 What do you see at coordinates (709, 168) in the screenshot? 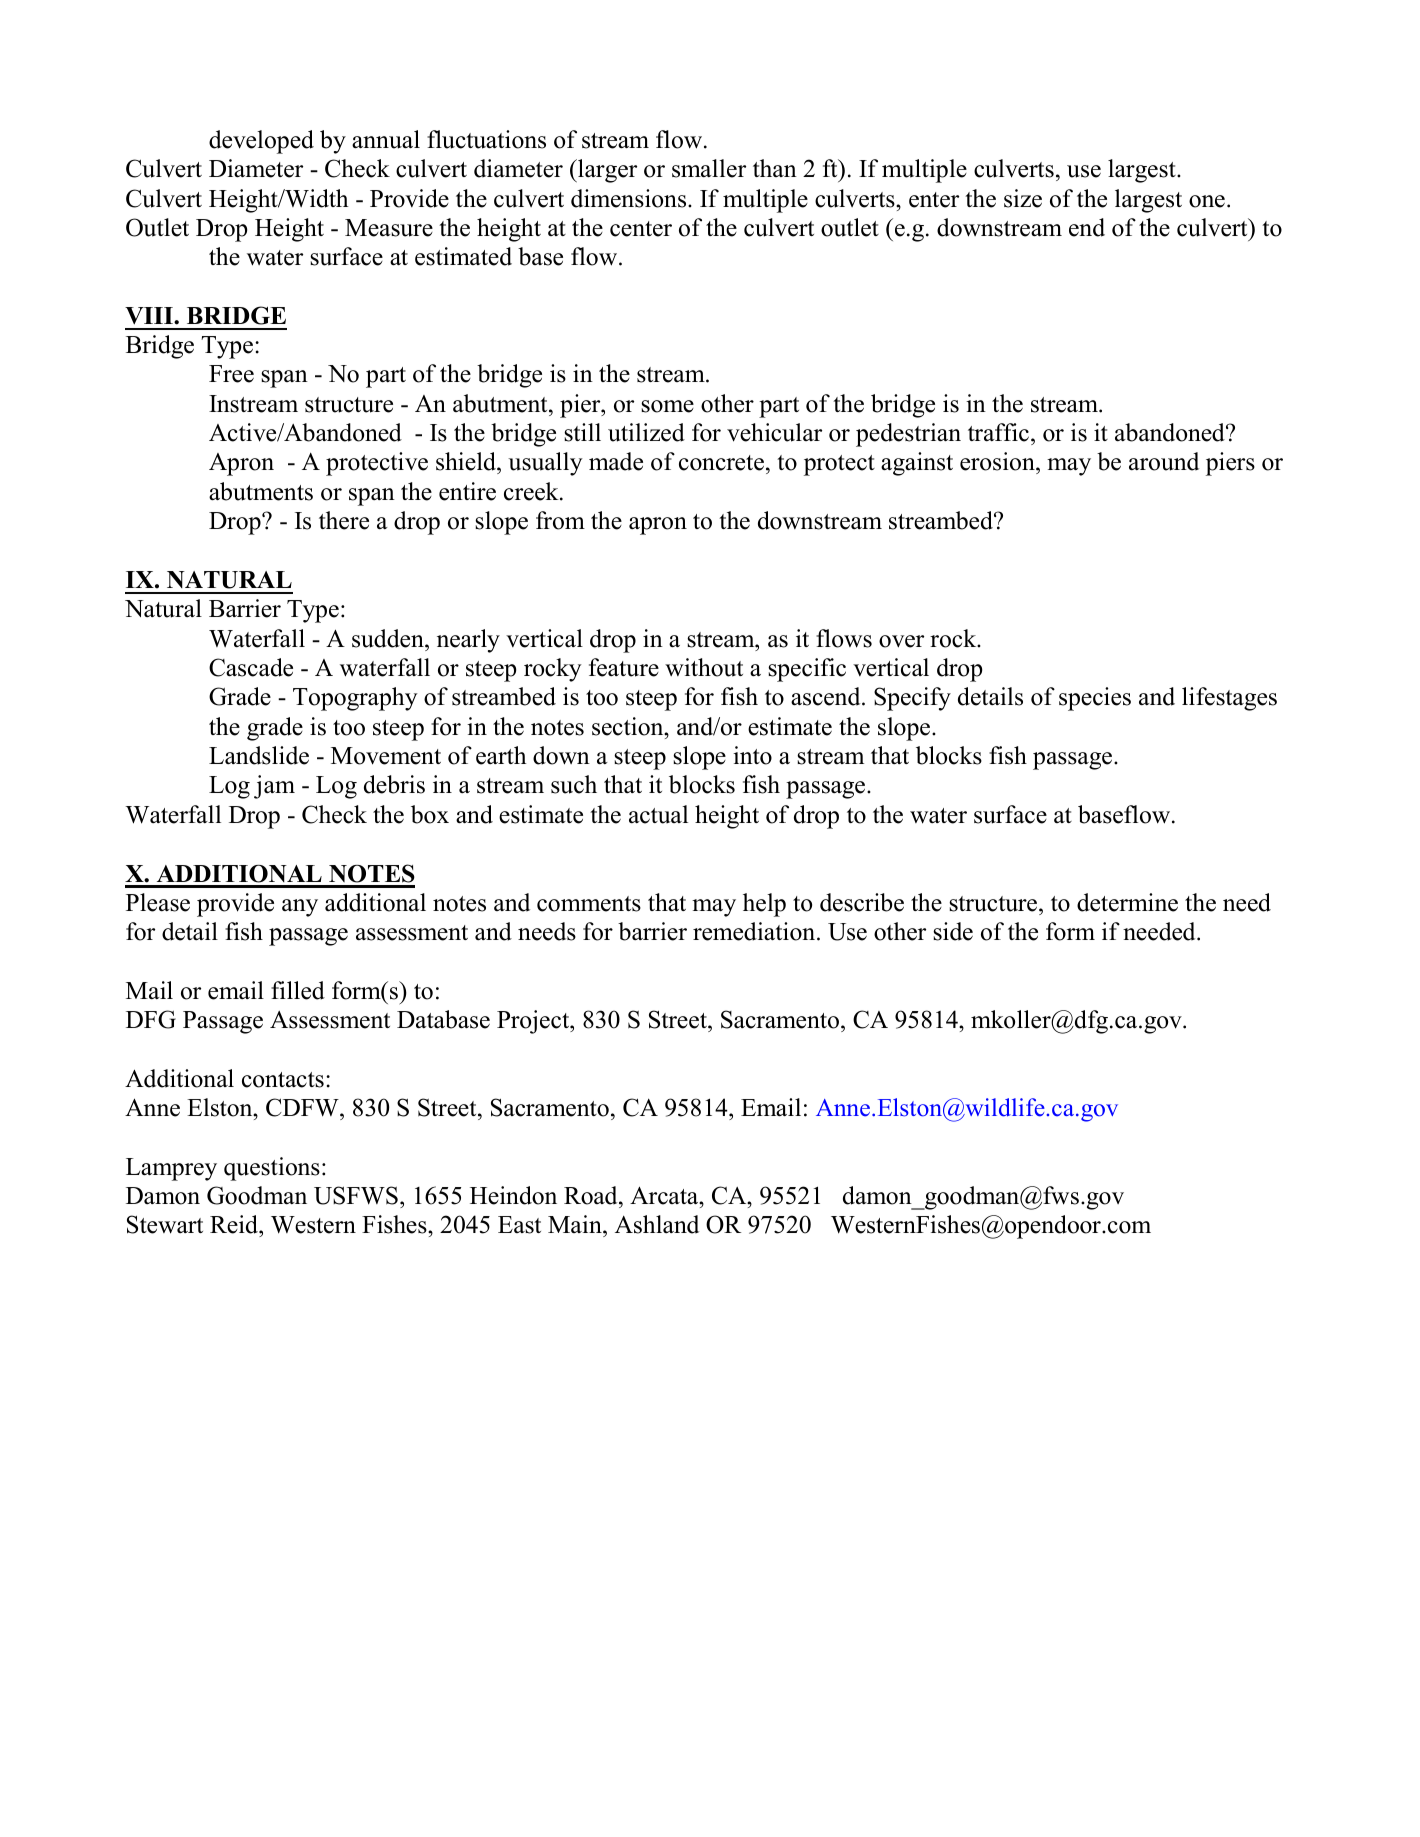
I see `smaller` at bounding box center [709, 168].
